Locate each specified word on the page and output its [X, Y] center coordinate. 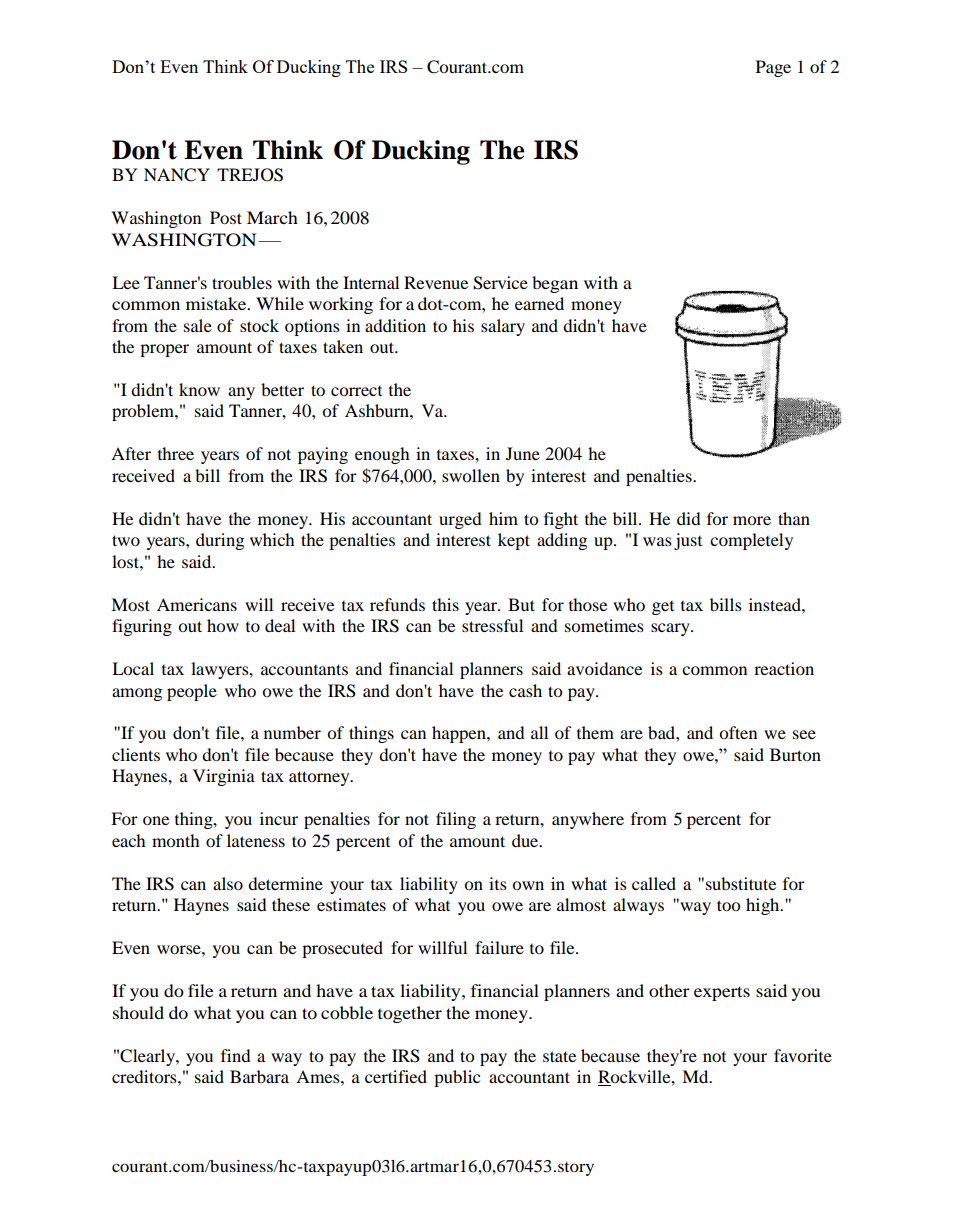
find [236, 1055]
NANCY [177, 175]
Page [773, 68]
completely [751, 541]
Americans [197, 604]
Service [500, 283]
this [445, 604]
